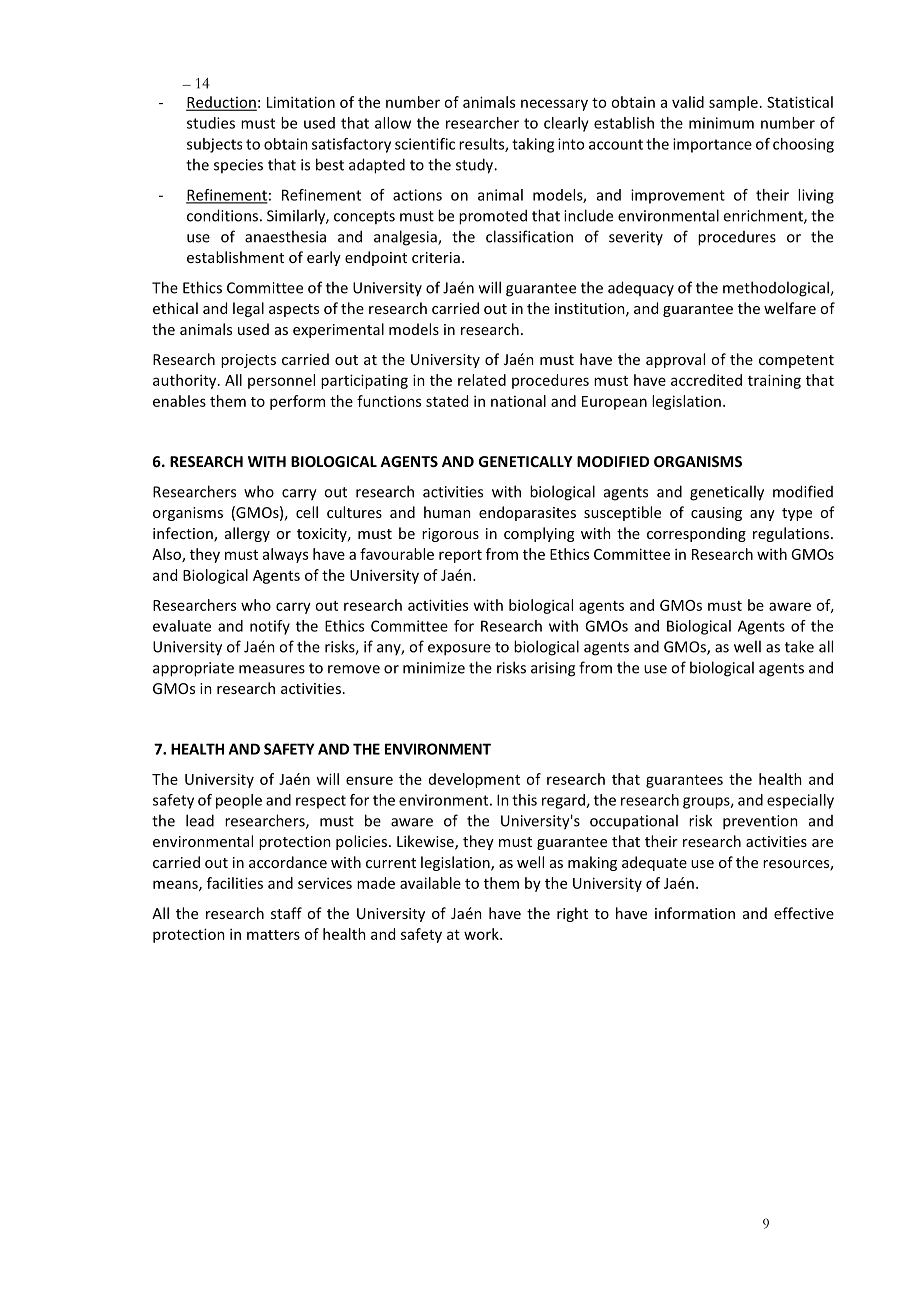  What do you see at coordinates (533, 145) in the screenshot?
I see `taking` at bounding box center [533, 145].
